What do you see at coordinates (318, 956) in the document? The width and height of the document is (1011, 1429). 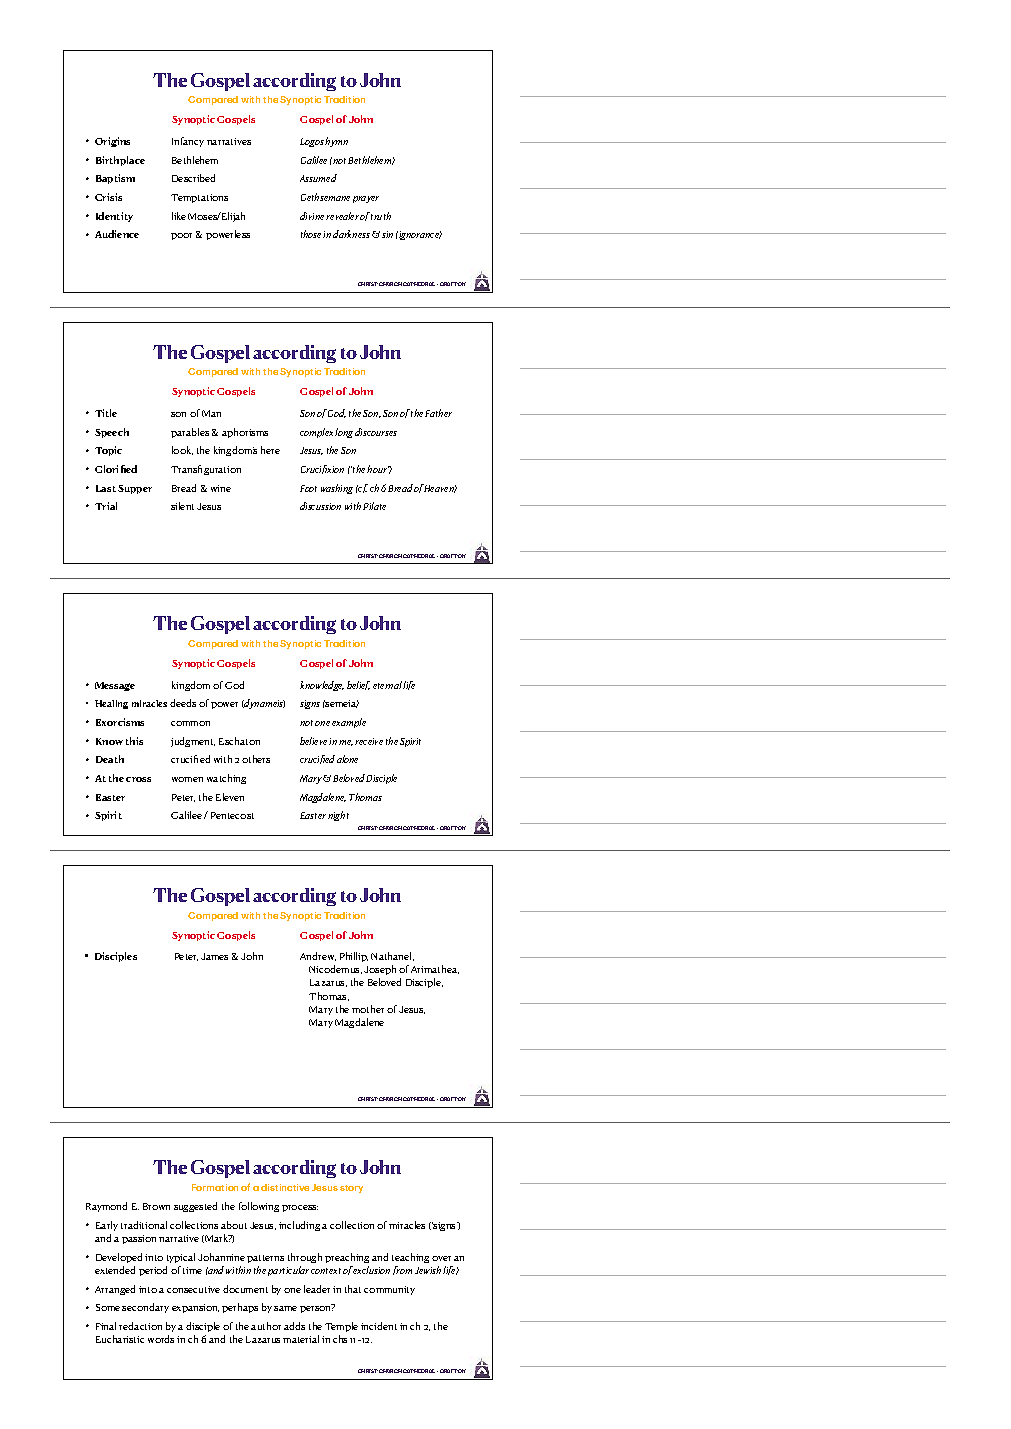 I see `Andrew` at bounding box center [318, 956].
